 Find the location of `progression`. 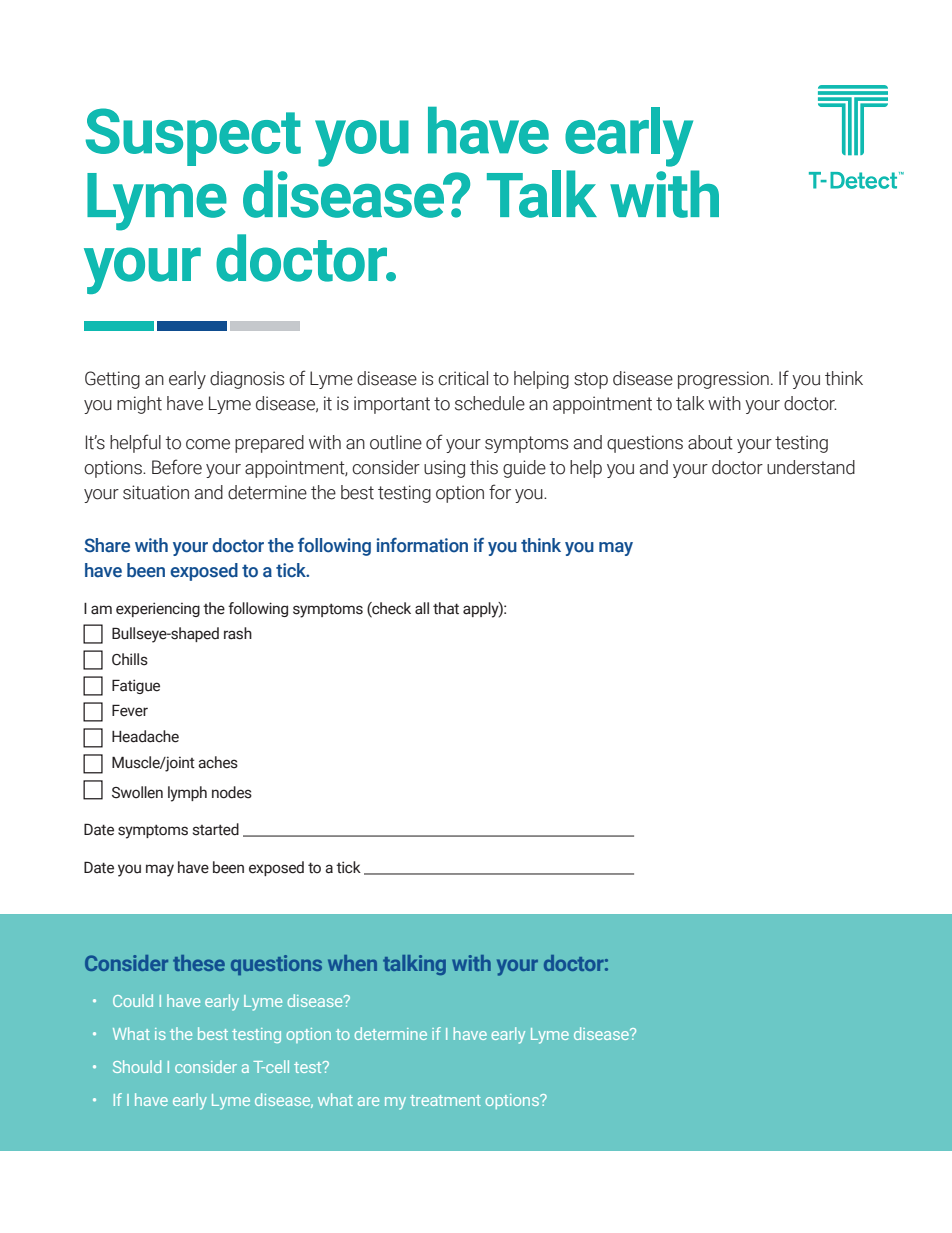

progression is located at coordinates (723, 380).
